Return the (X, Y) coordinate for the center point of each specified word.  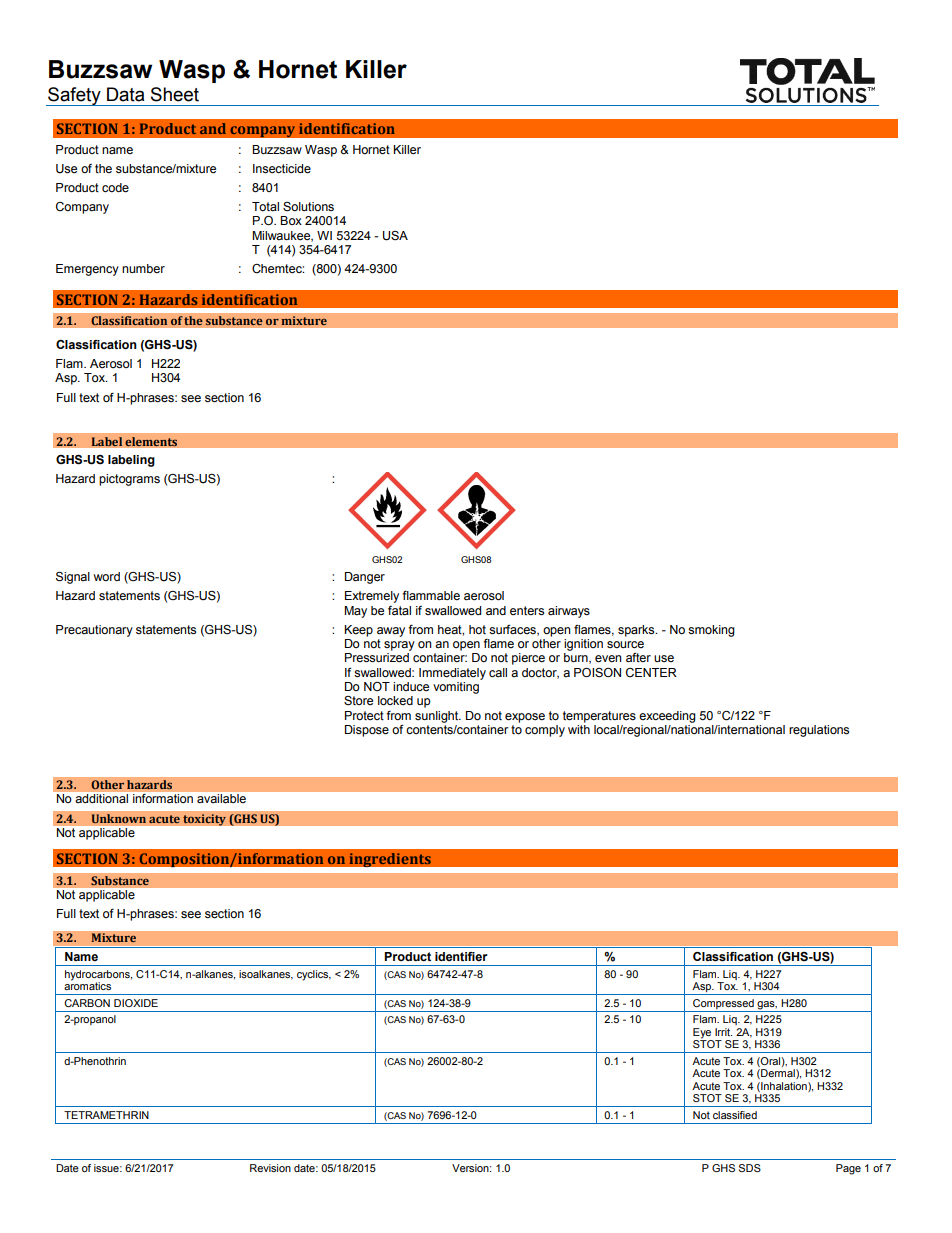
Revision (270, 1168)
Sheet (175, 94)
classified (735, 1115)
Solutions (308, 207)
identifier (461, 956)
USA (395, 236)
